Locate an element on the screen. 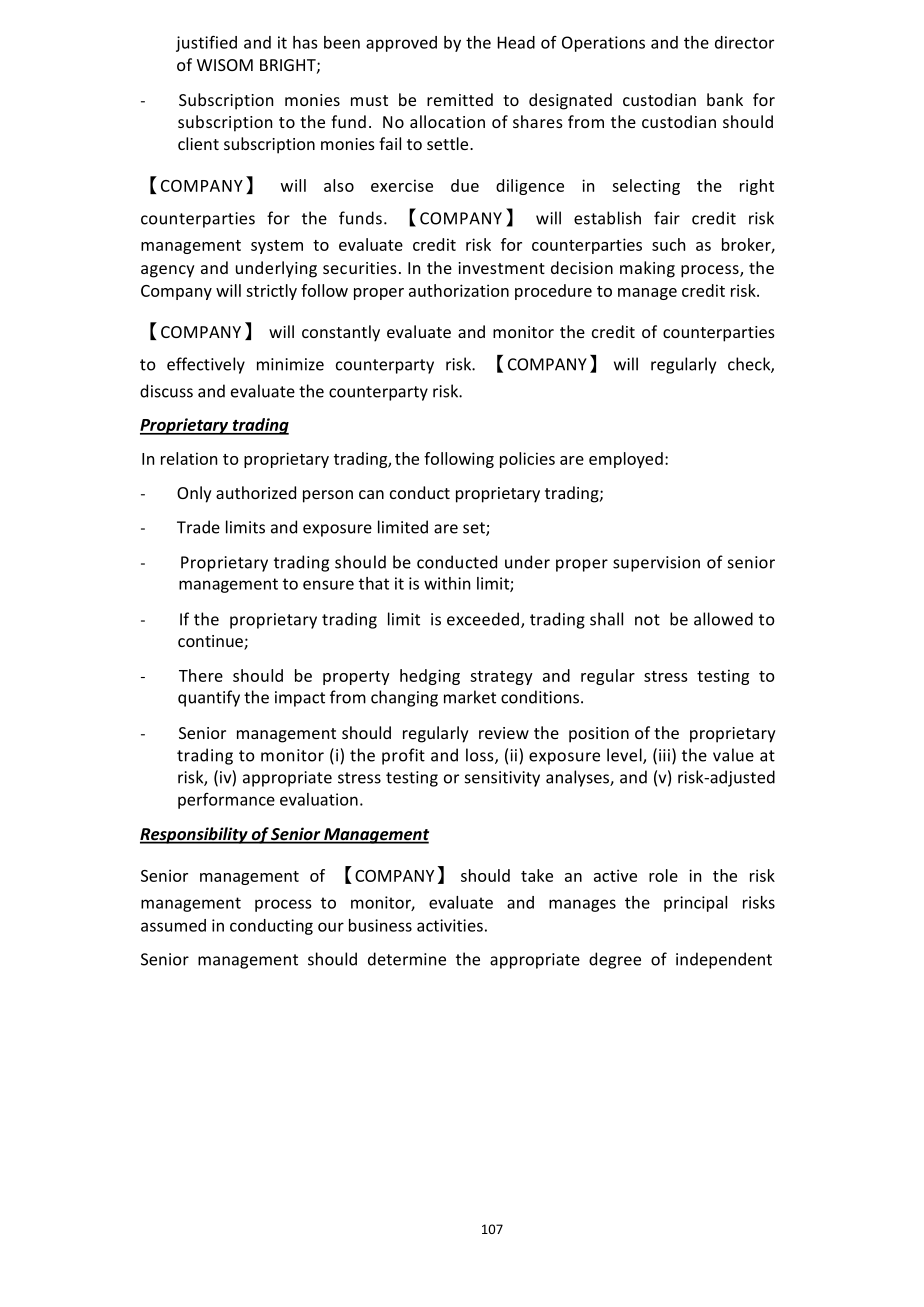  assumed is located at coordinates (173, 925).
